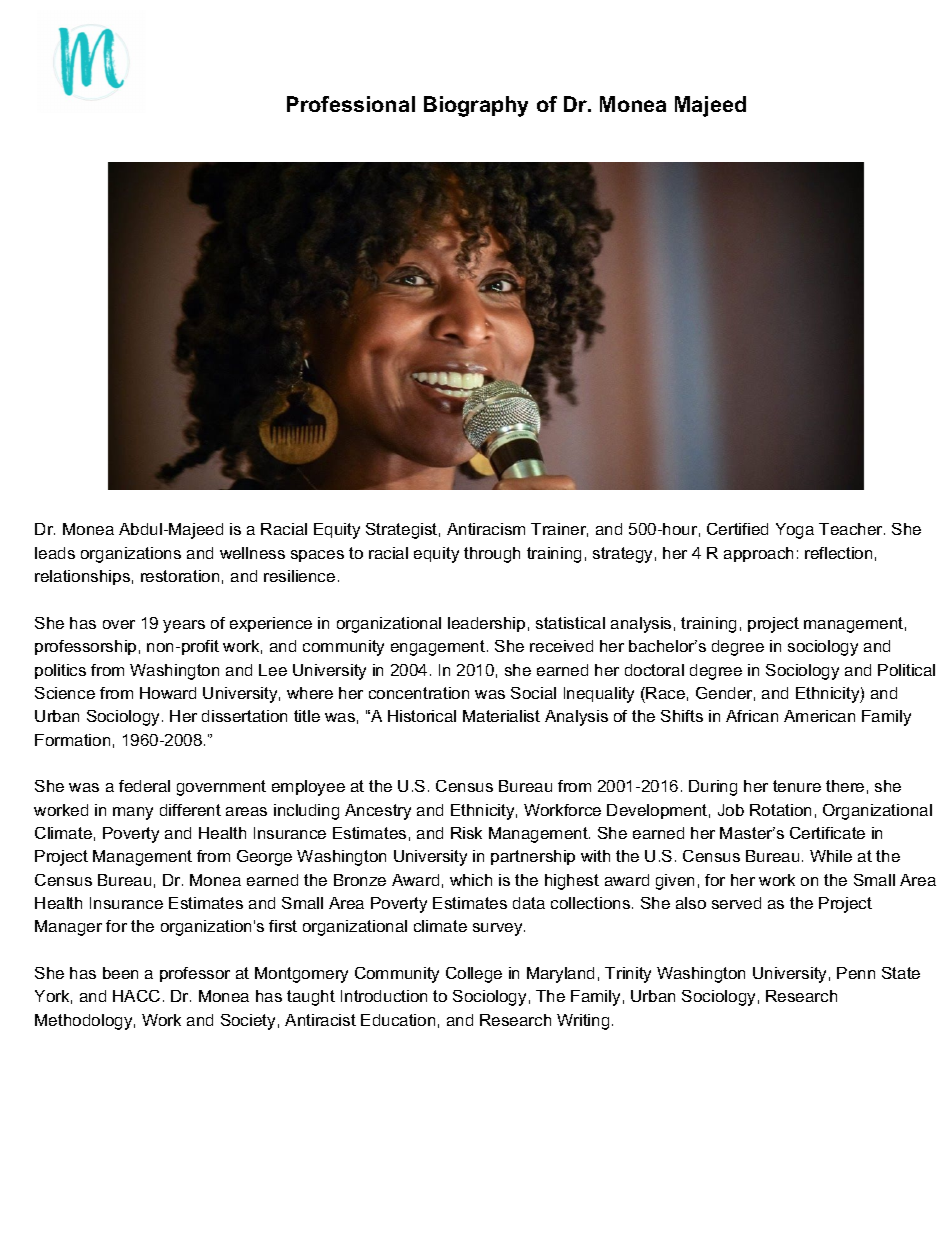 Image resolution: width=952 pixels, height=1233 pixels. What do you see at coordinates (795, 531) in the screenshot?
I see `Yoga` at bounding box center [795, 531].
